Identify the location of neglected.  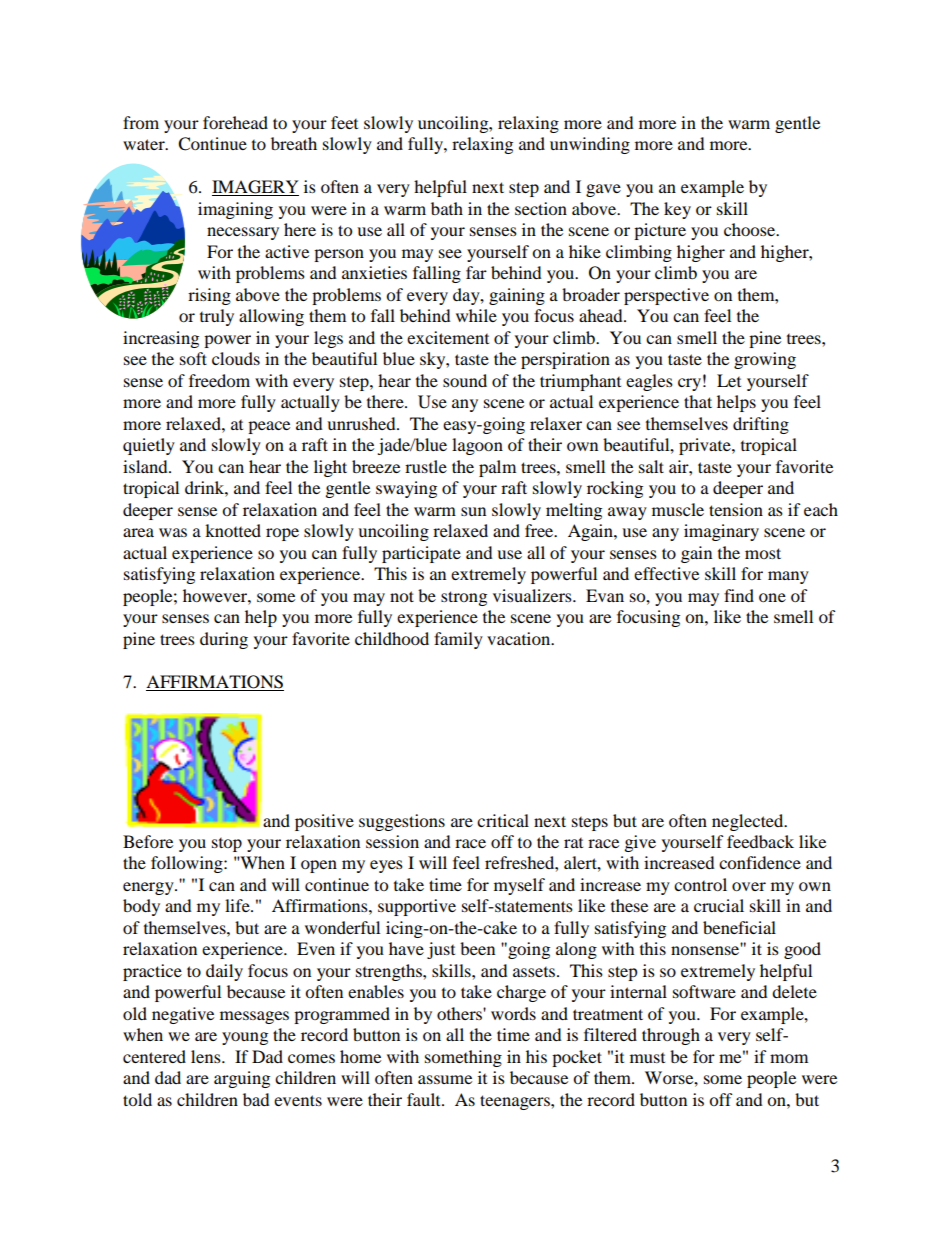
(749, 822).
